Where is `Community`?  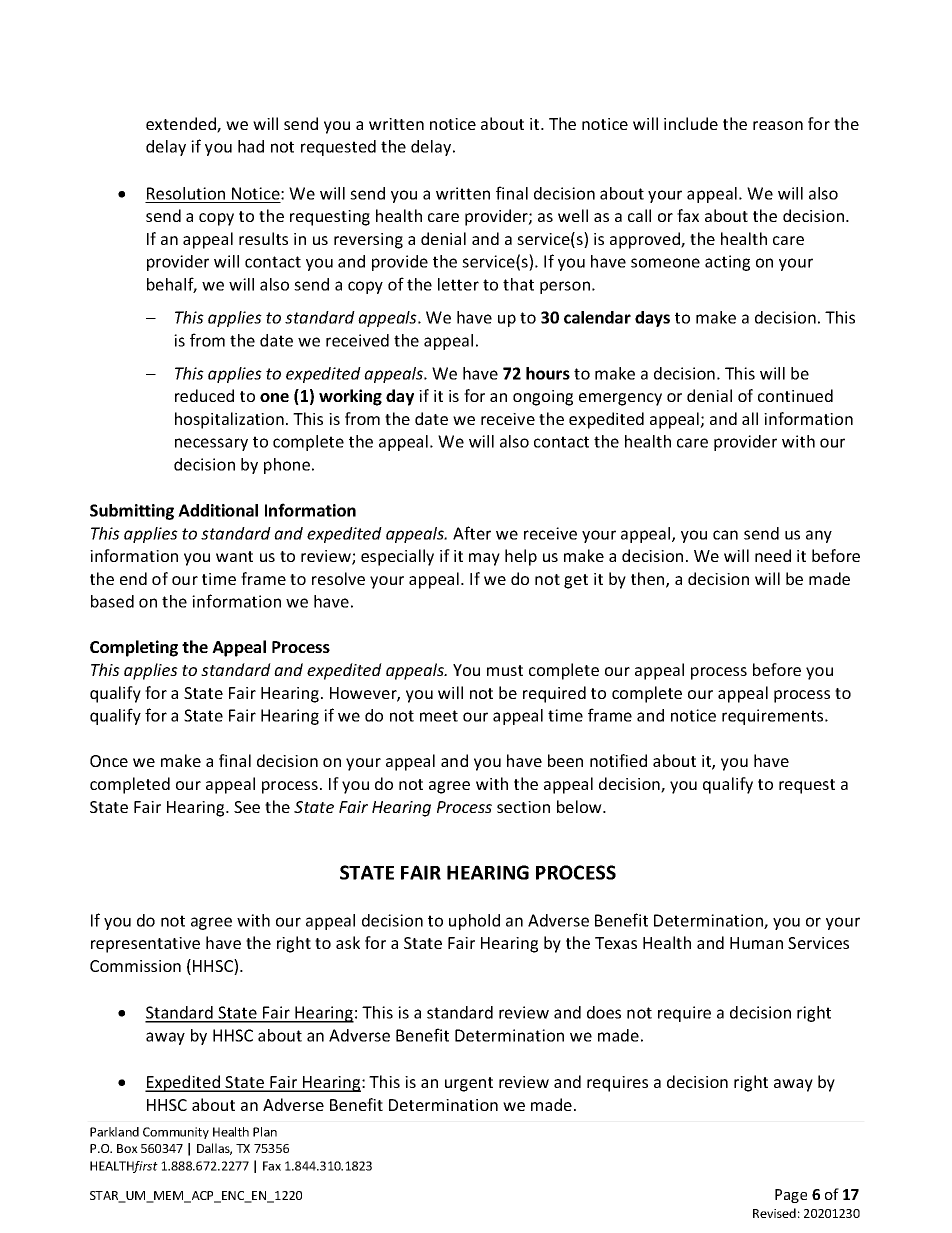
Community is located at coordinates (176, 1133).
